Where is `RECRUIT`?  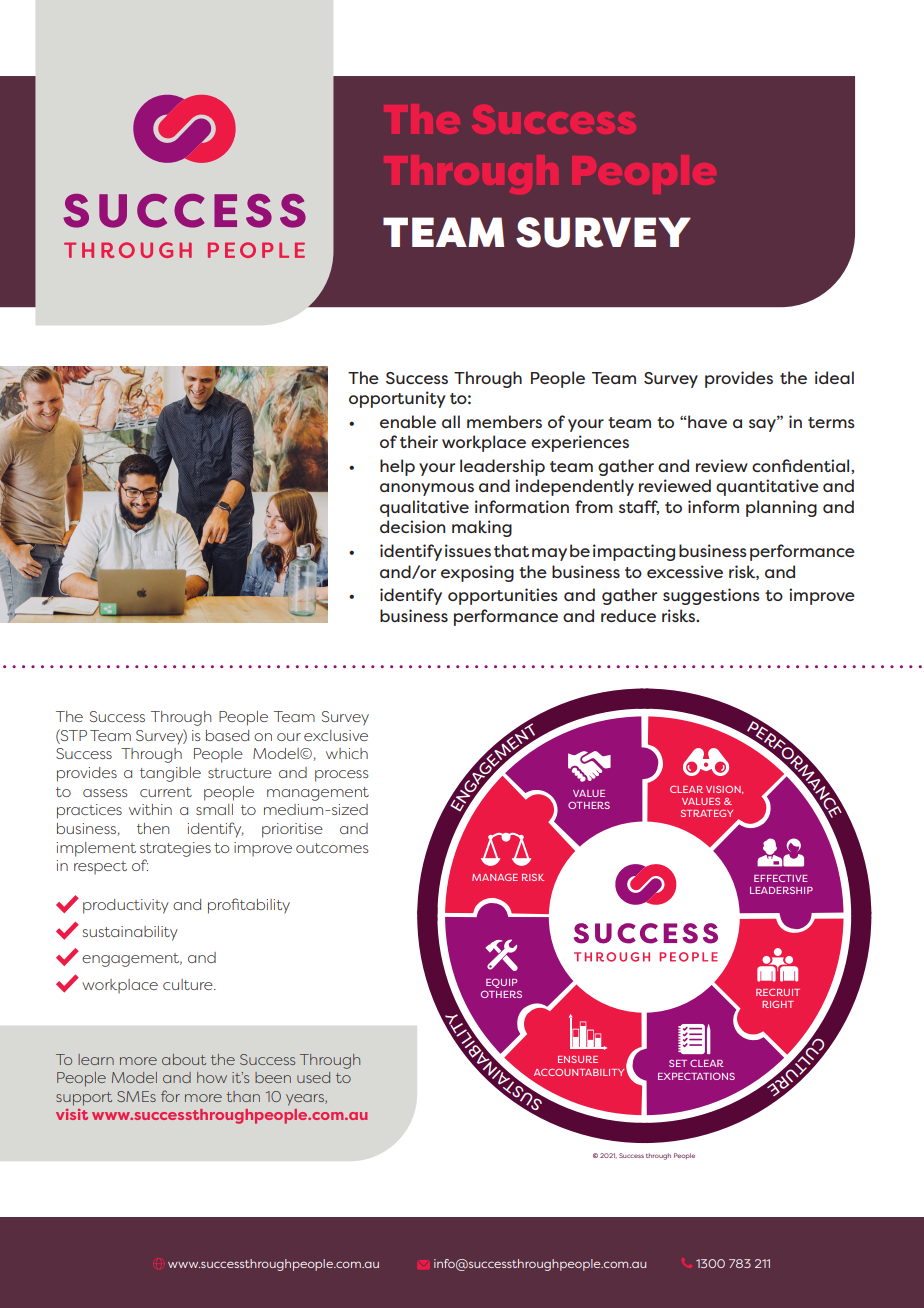 RECRUIT is located at coordinates (778, 992).
